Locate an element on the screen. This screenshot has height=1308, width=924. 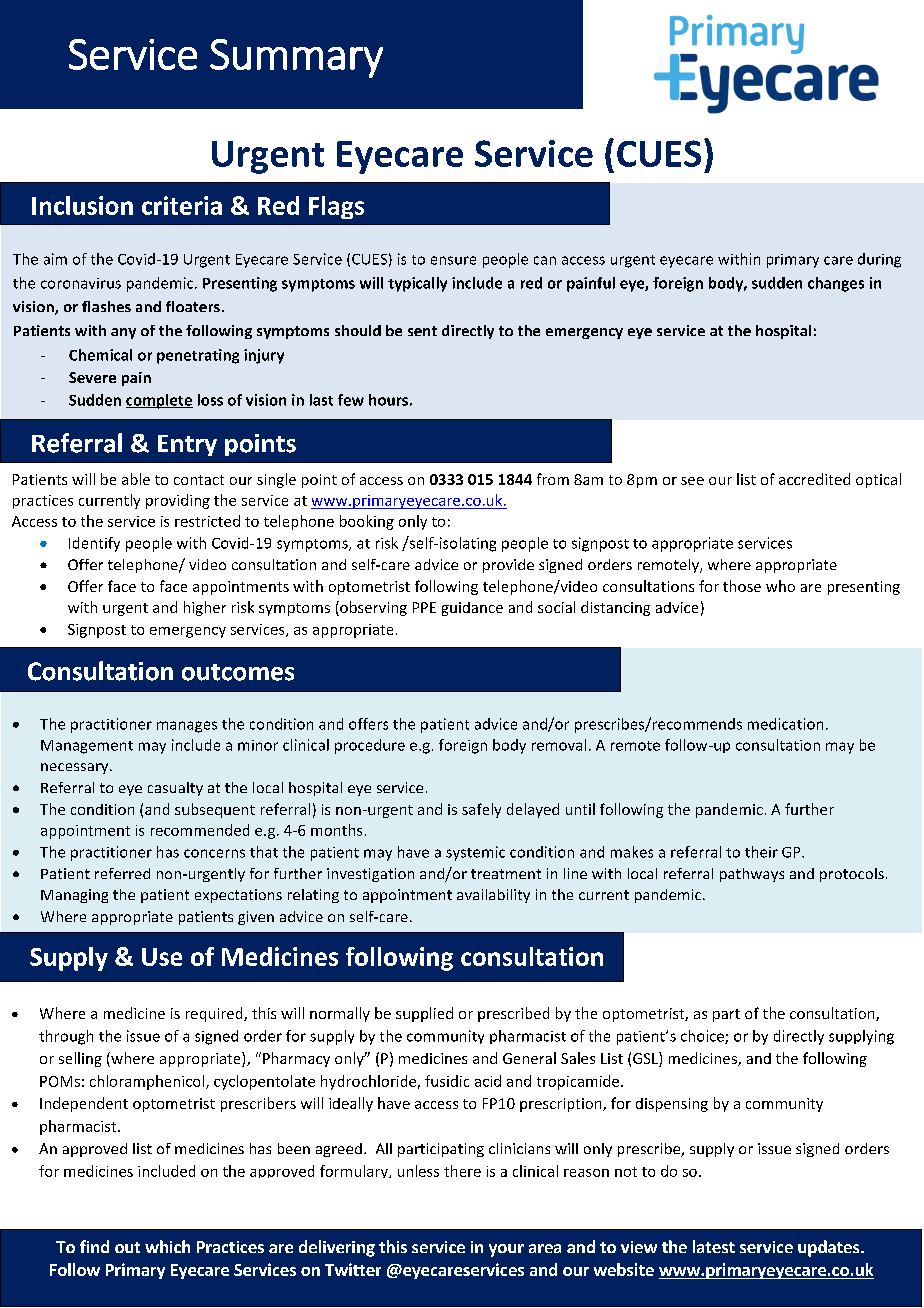
complete is located at coordinates (159, 401).
